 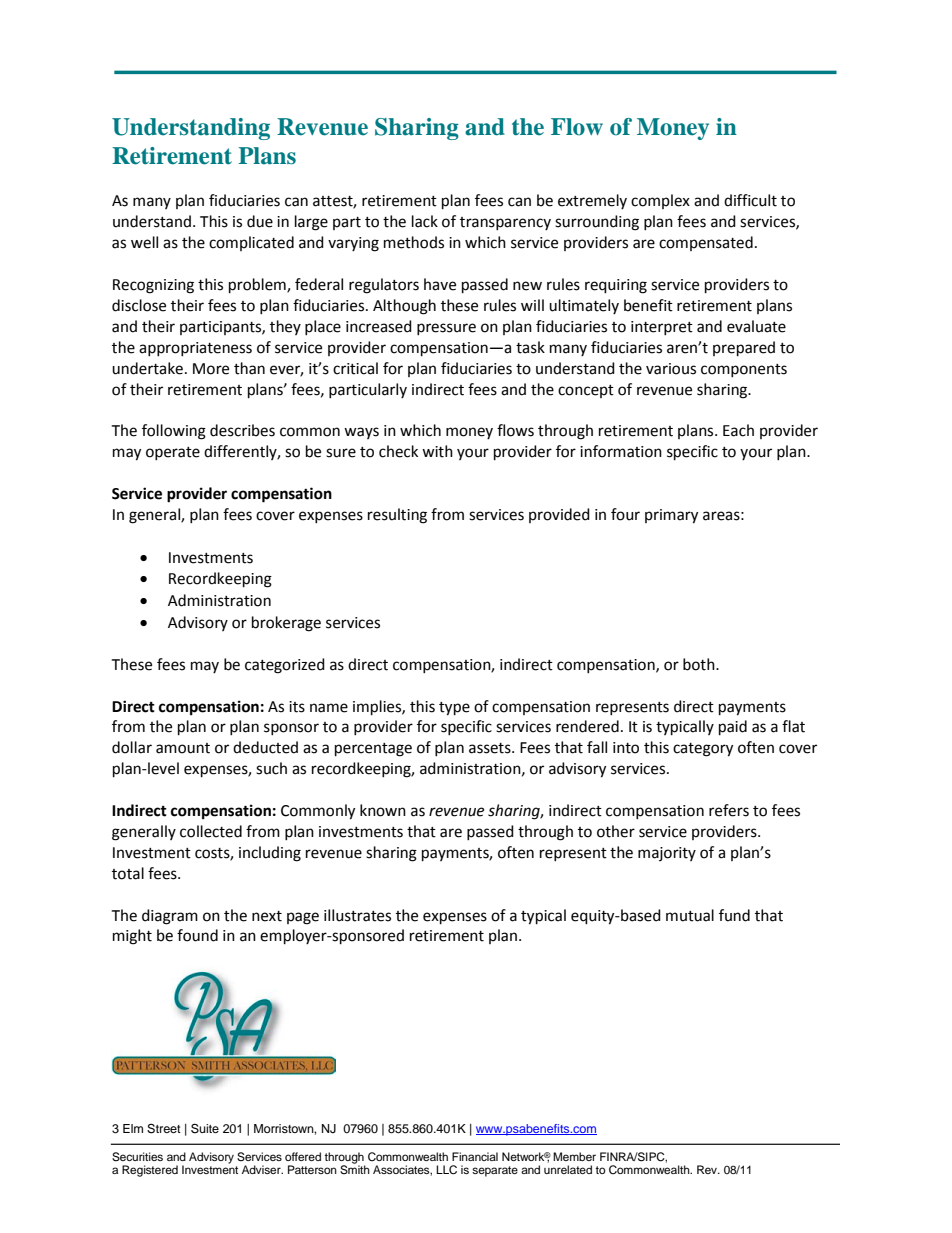 I want to click on both, so click(x=700, y=664).
